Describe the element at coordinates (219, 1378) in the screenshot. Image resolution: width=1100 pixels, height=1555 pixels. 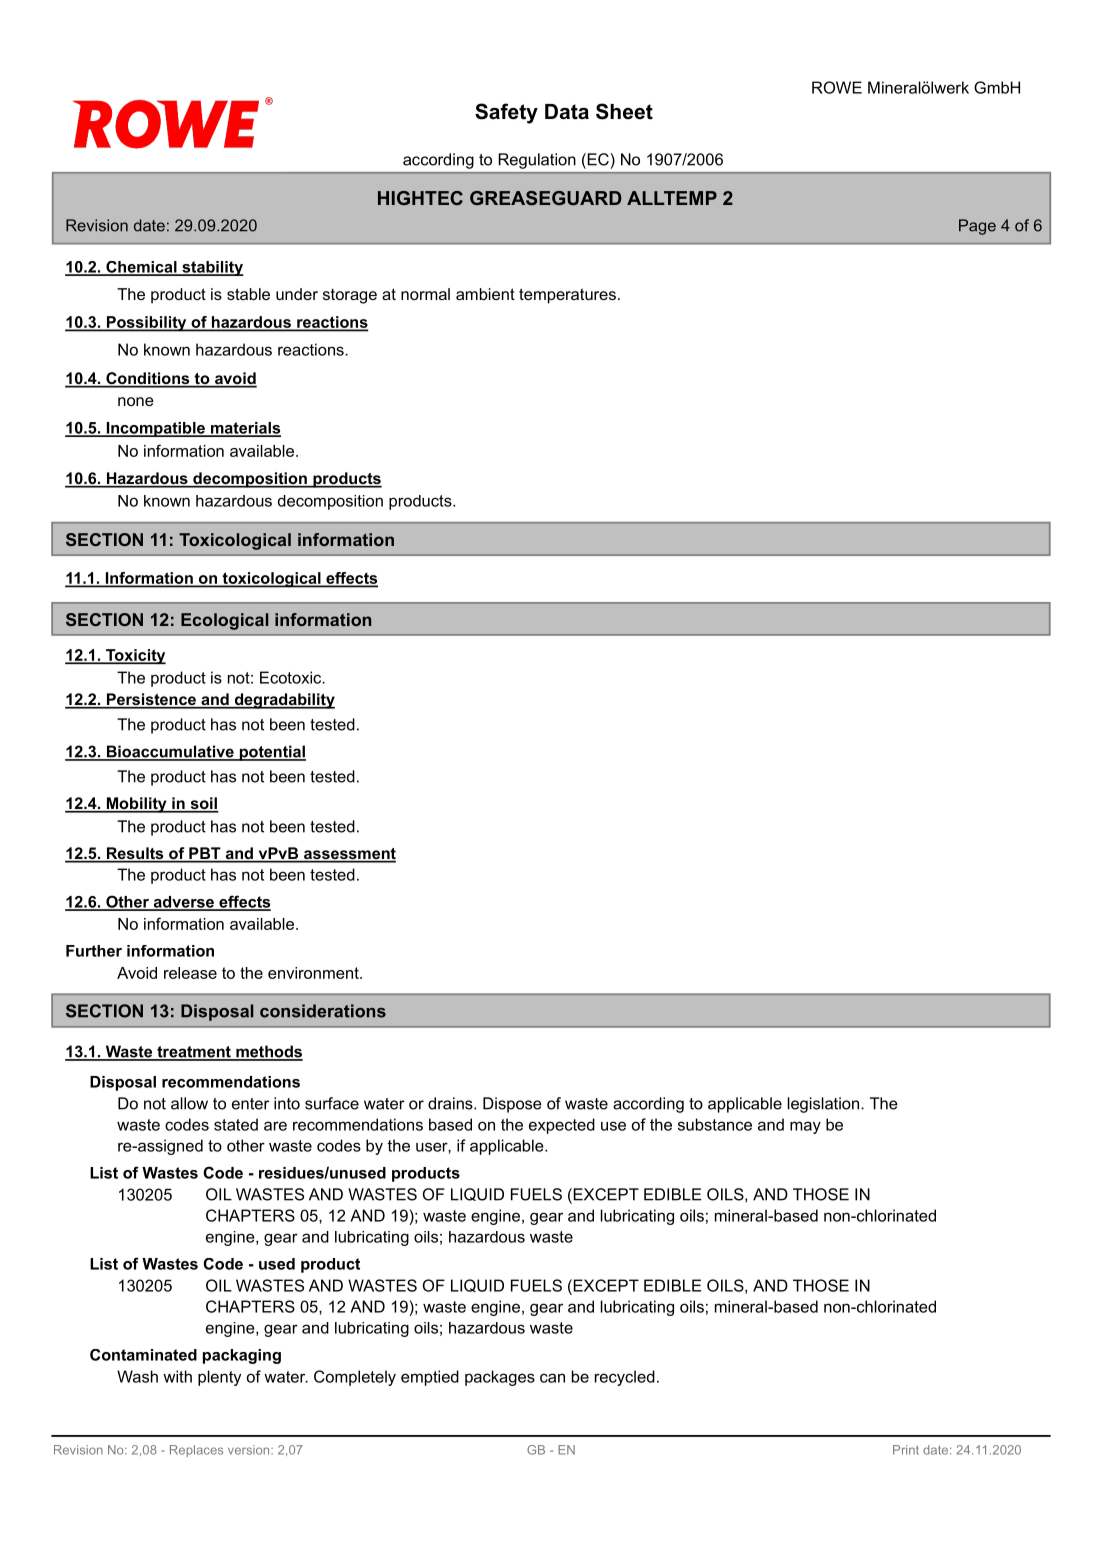
I see `plenty` at that location.
